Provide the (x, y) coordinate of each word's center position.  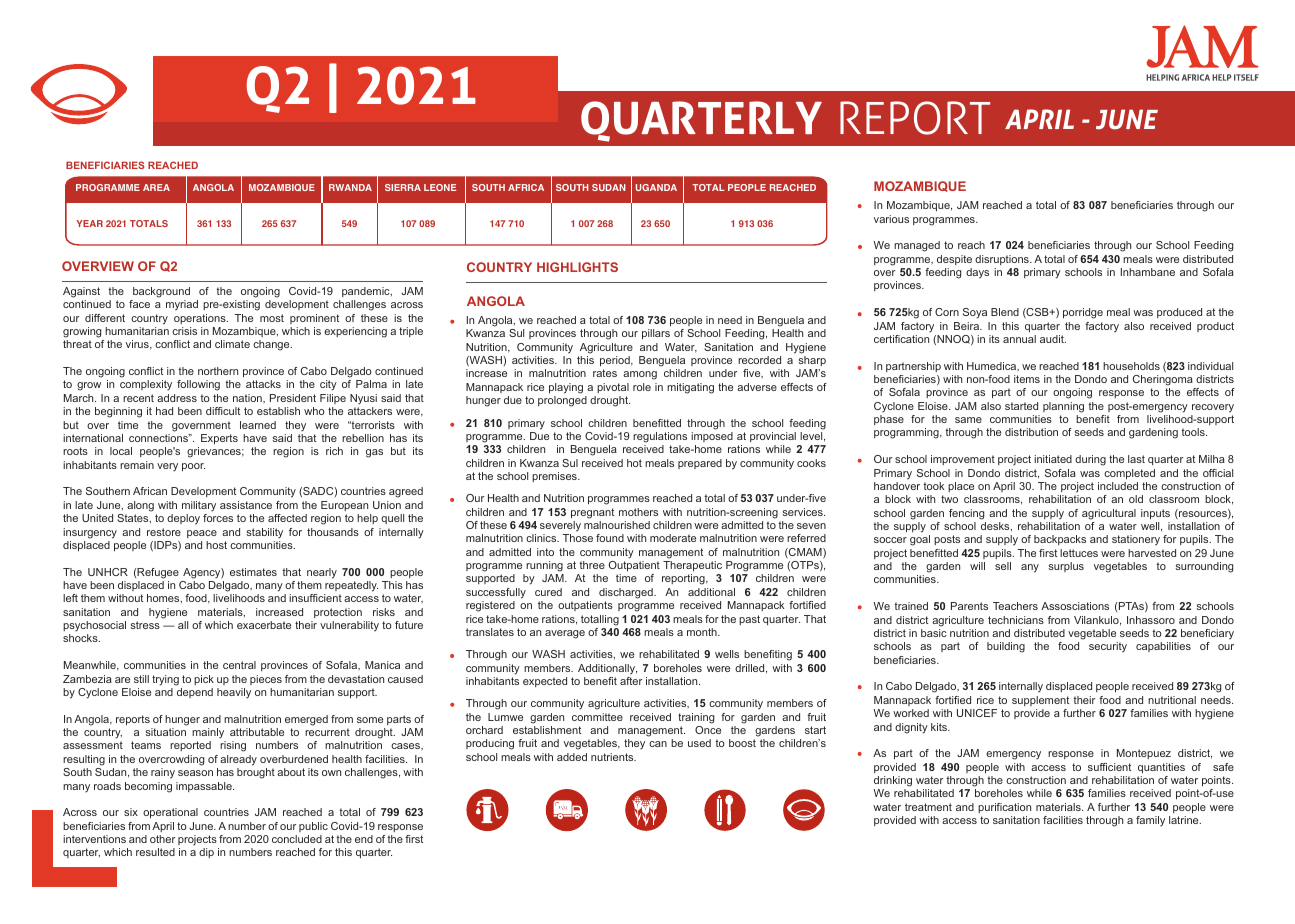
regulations (660, 437)
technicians (1016, 620)
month (703, 632)
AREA (156, 187)
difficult (223, 411)
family (1150, 821)
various (891, 219)
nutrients (613, 757)
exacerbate (264, 625)
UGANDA (656, 187)
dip (206, 853)
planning (1063, 407)
